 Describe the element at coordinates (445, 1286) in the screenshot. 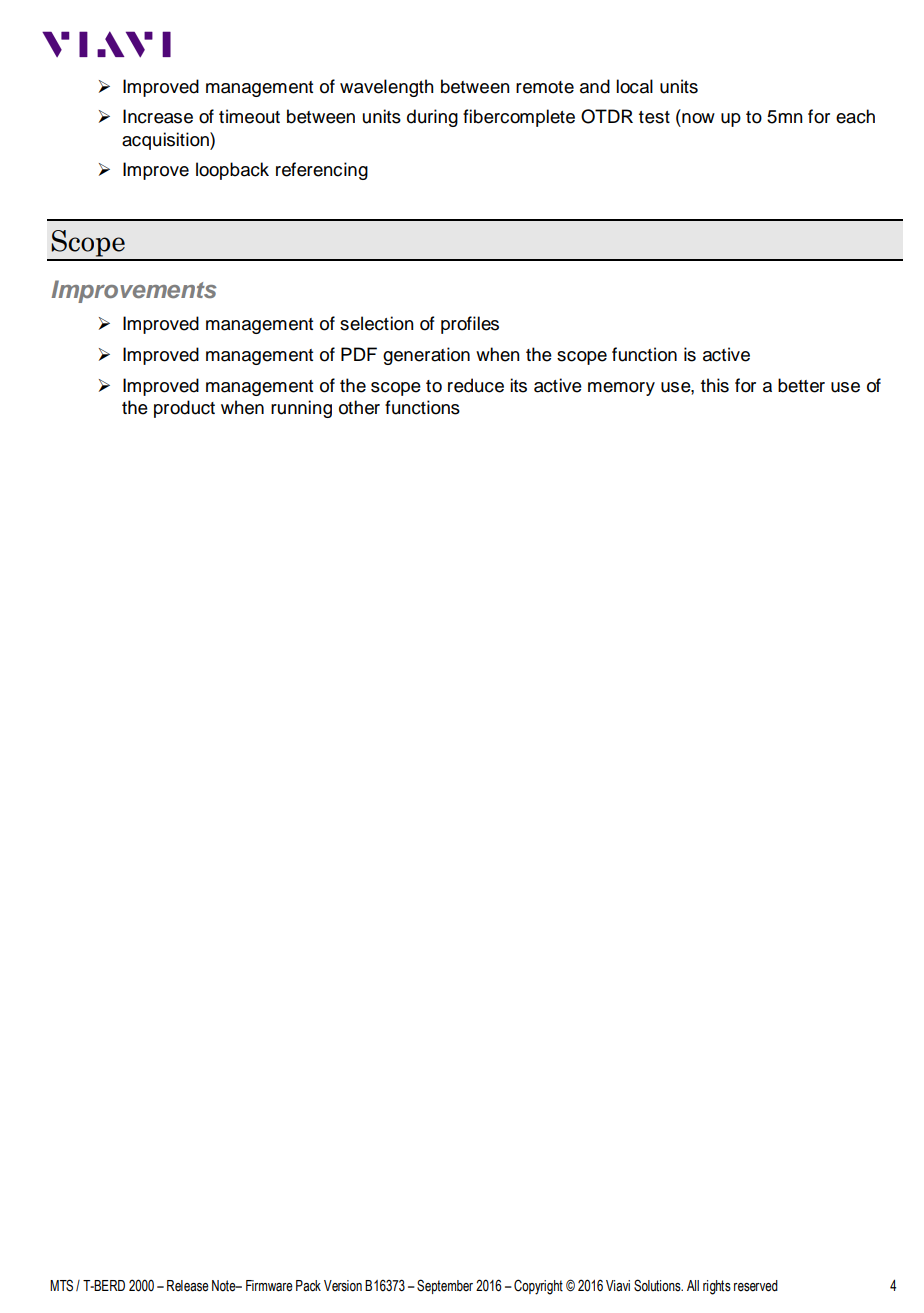

I see `September` at that location.
